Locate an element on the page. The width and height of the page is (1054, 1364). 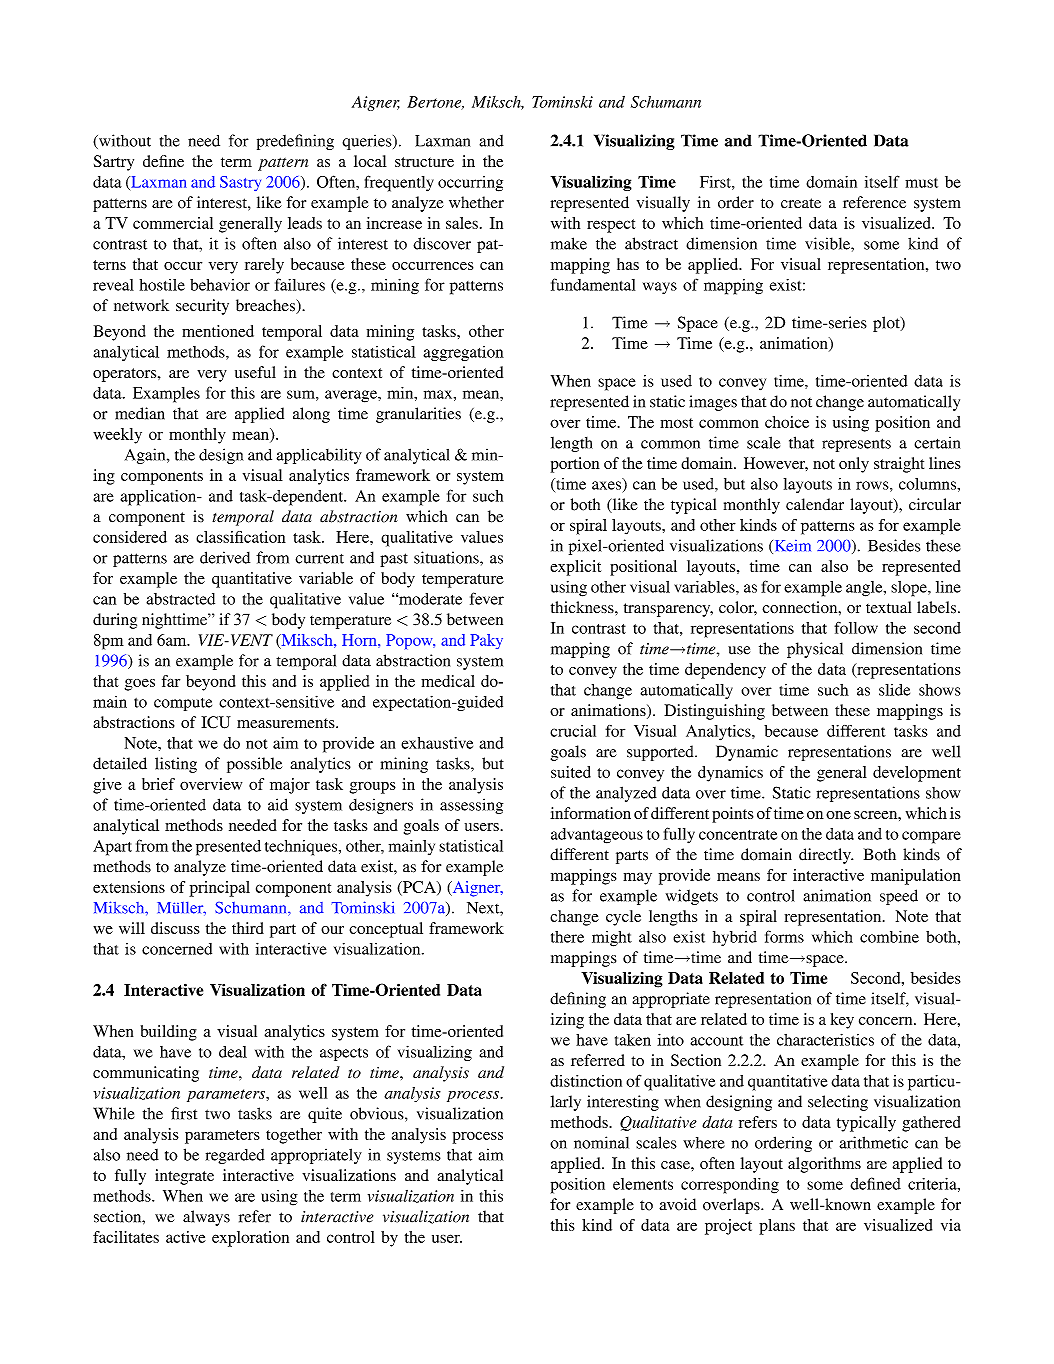
elements is located at coordinates (643, 1184).
